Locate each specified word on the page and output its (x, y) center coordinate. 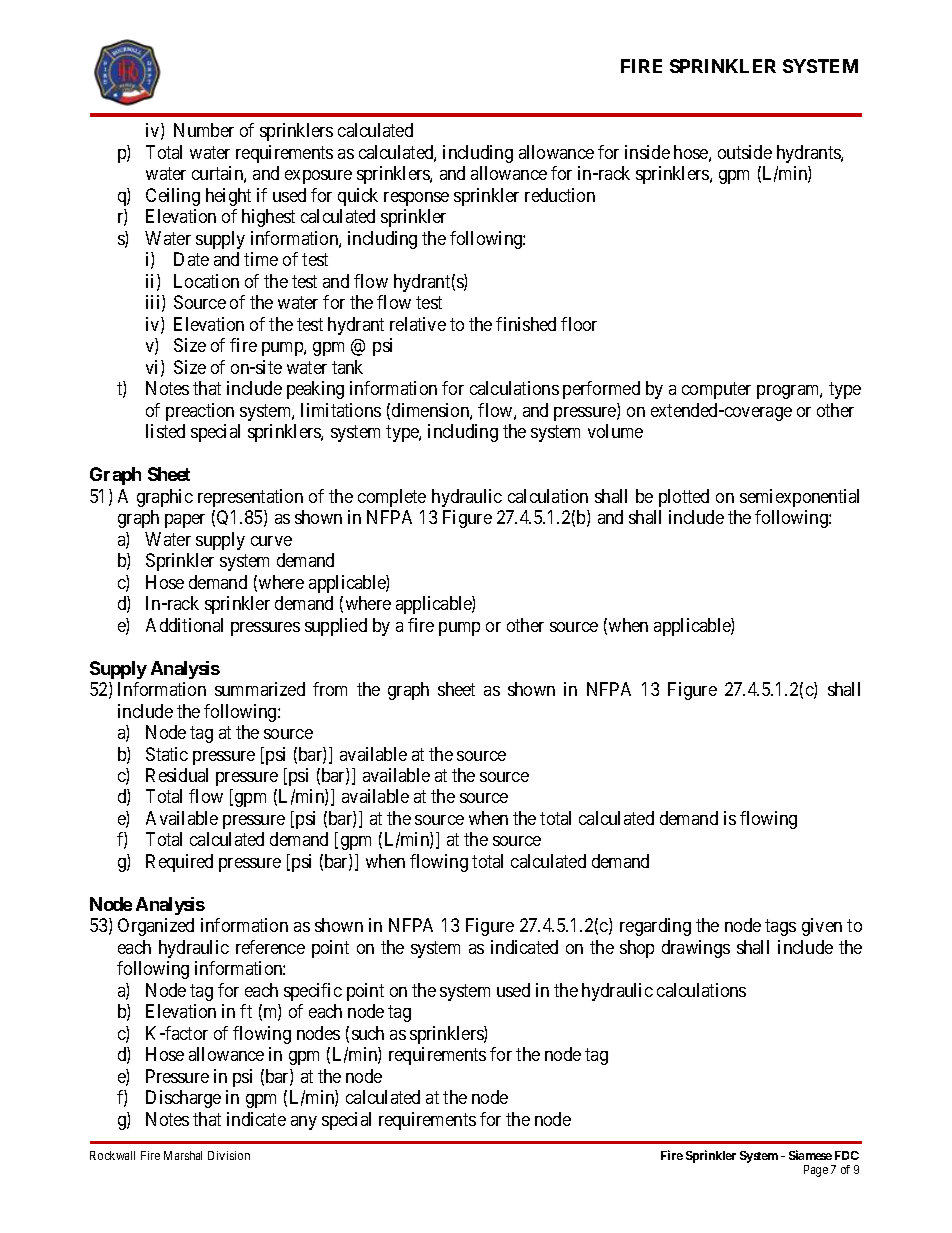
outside (745, 152)
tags (780, 928)
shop (637, 949)
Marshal (183, 1155)
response (416, 199)
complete (392, 498)
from (330, 689)
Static (167, 754)
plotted (684, 498)
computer (716, 390)
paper (185, 521)
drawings (696, 949)
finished (526, 324)
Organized (156, 927)
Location (206, 281)
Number (204, 130)
